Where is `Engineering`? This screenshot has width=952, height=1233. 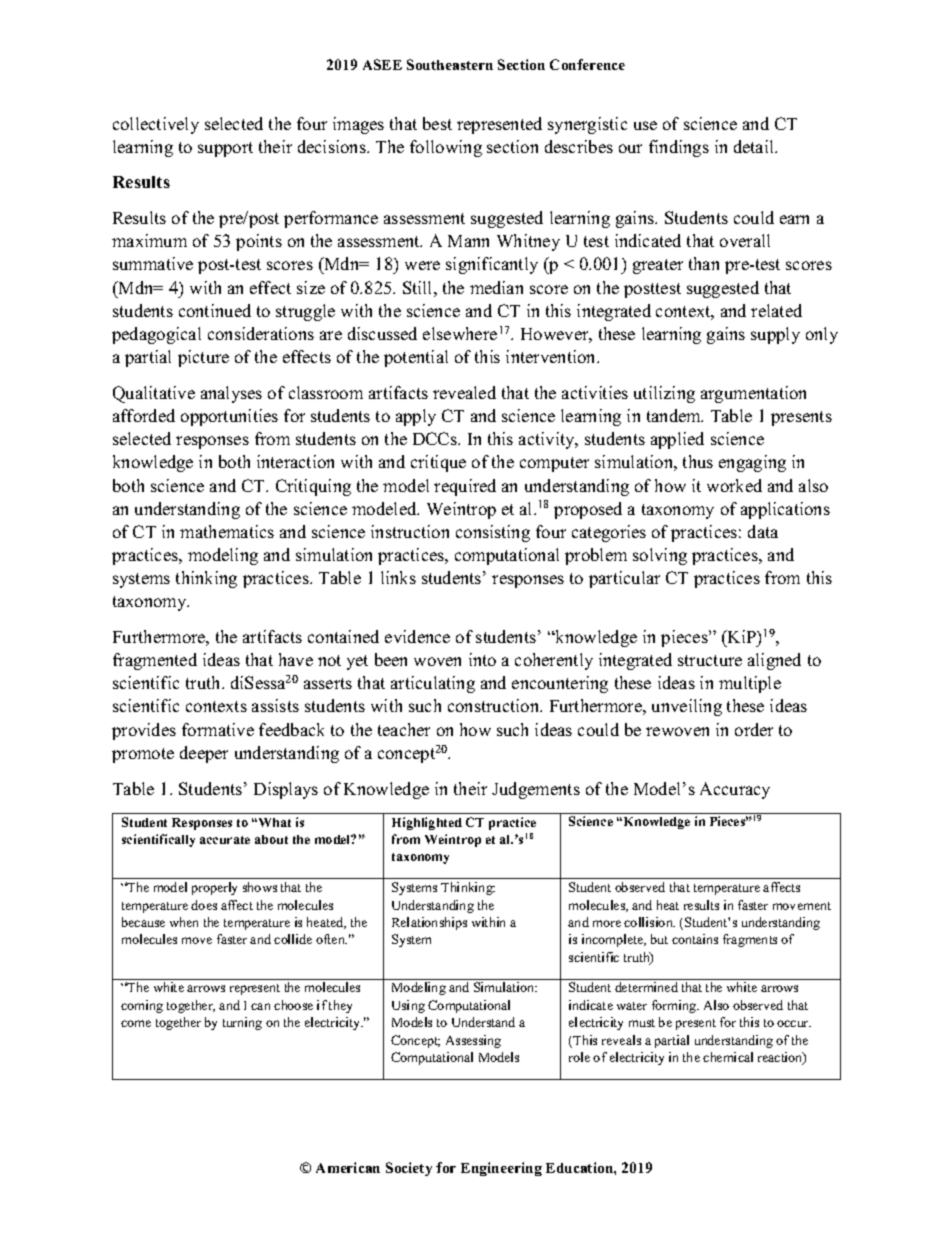
Engineering is located at coordinates (501, 1169).
